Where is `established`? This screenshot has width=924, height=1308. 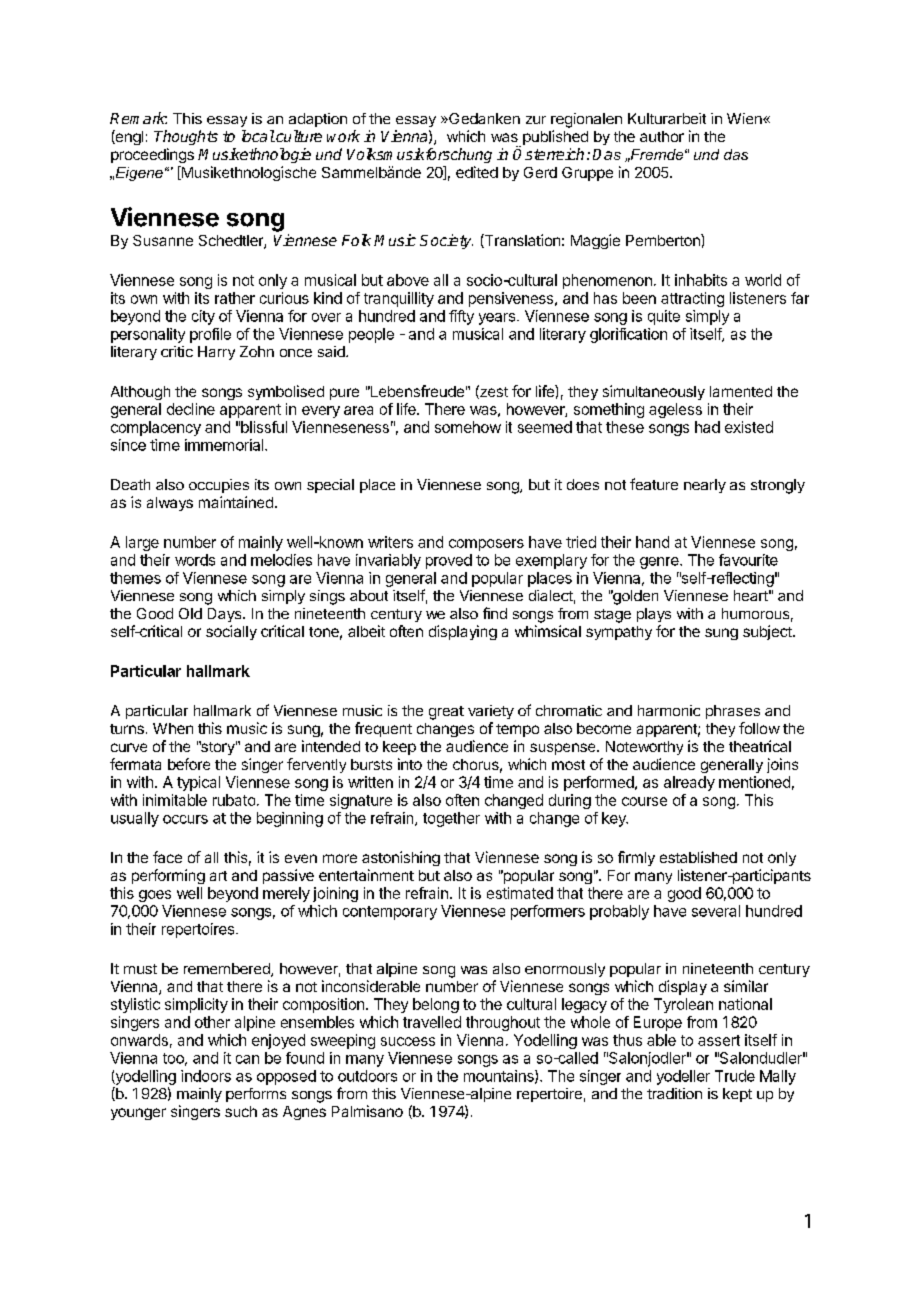 established is located at coordinates (698, 857).
